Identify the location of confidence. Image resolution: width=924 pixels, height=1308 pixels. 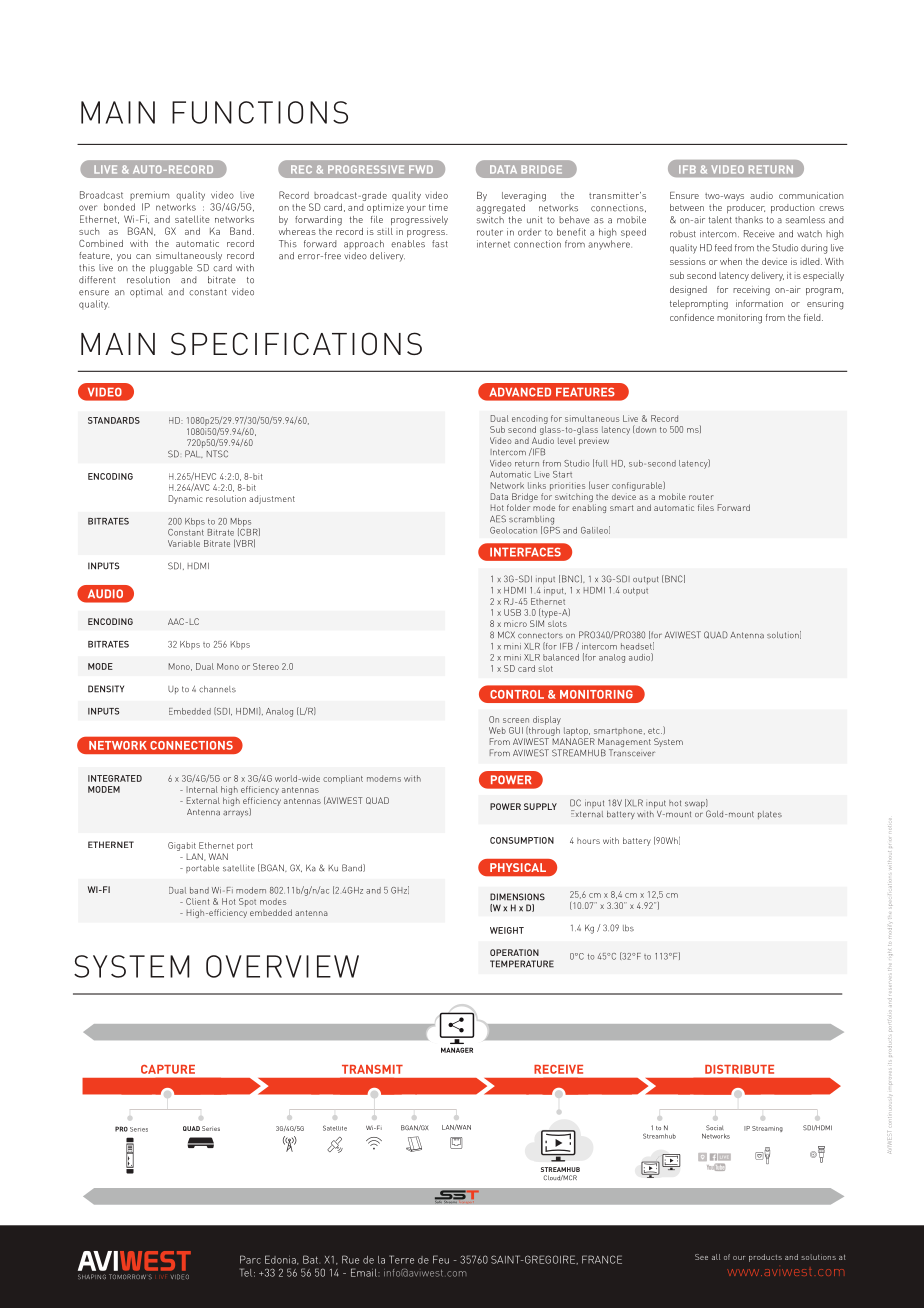
(692, 317).
